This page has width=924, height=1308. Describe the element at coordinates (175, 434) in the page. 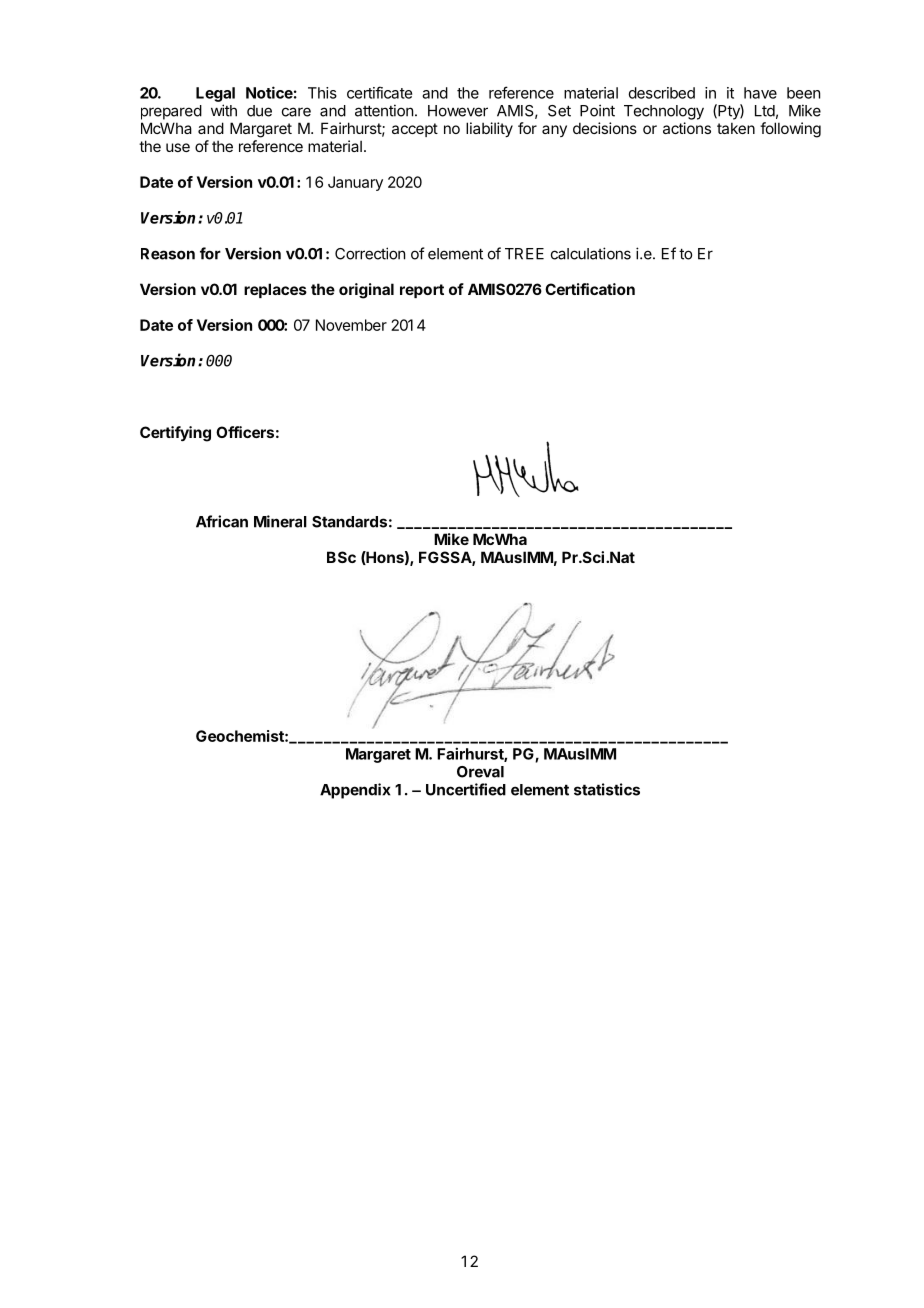

I see `Certifying` at that location.
